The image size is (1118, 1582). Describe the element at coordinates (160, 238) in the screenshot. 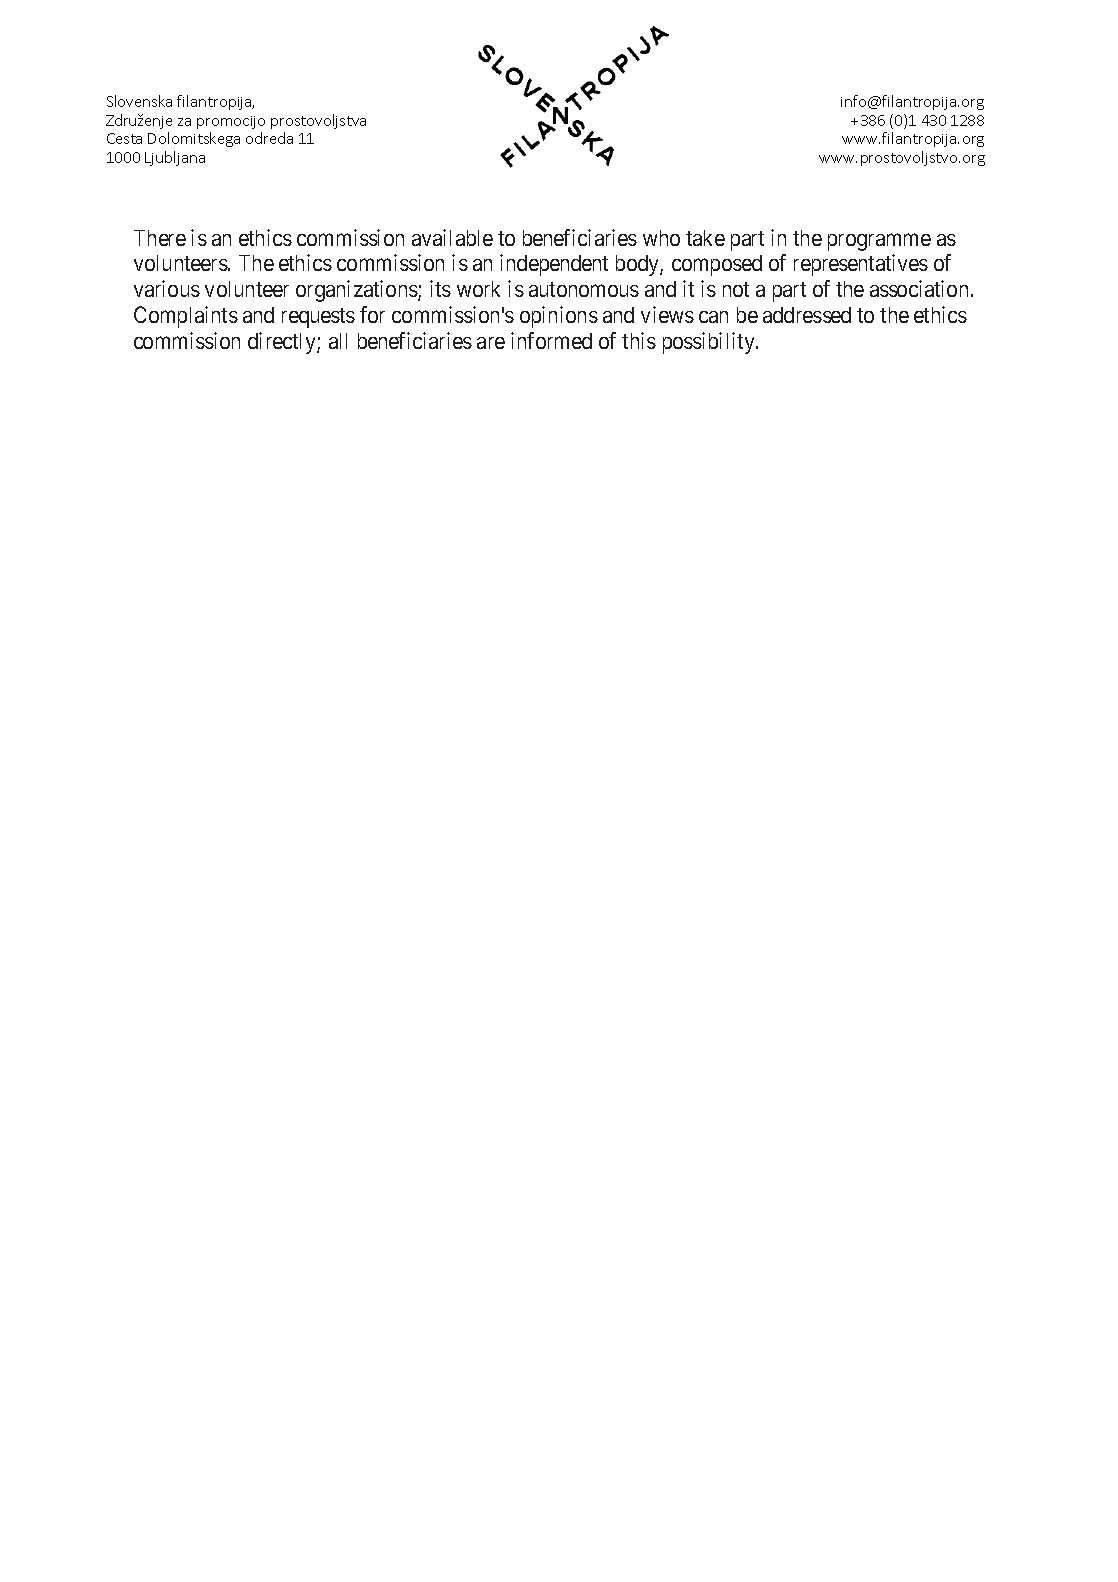

I see `There` at that location.
